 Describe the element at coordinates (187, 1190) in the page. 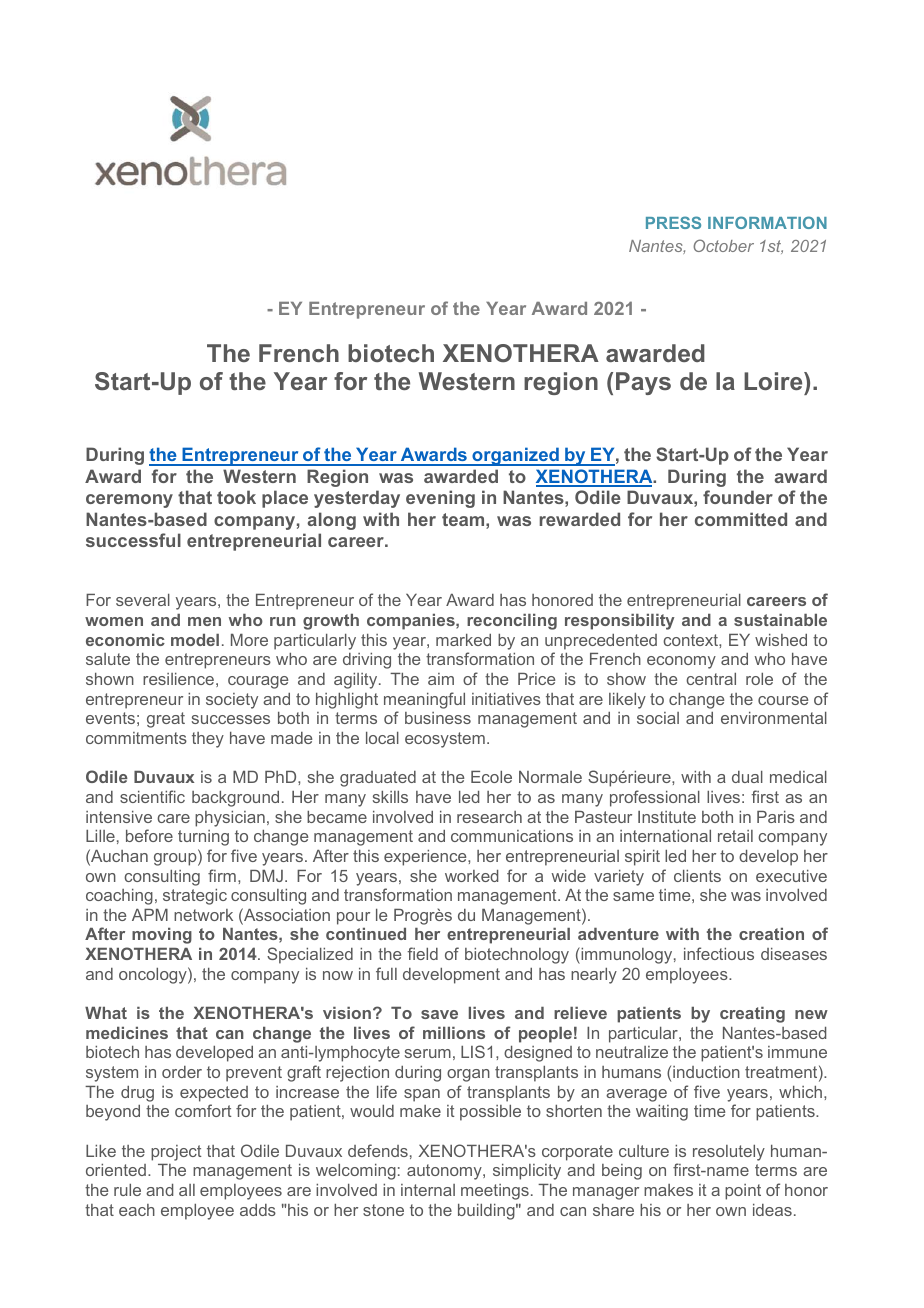

I see `all` at that location.
